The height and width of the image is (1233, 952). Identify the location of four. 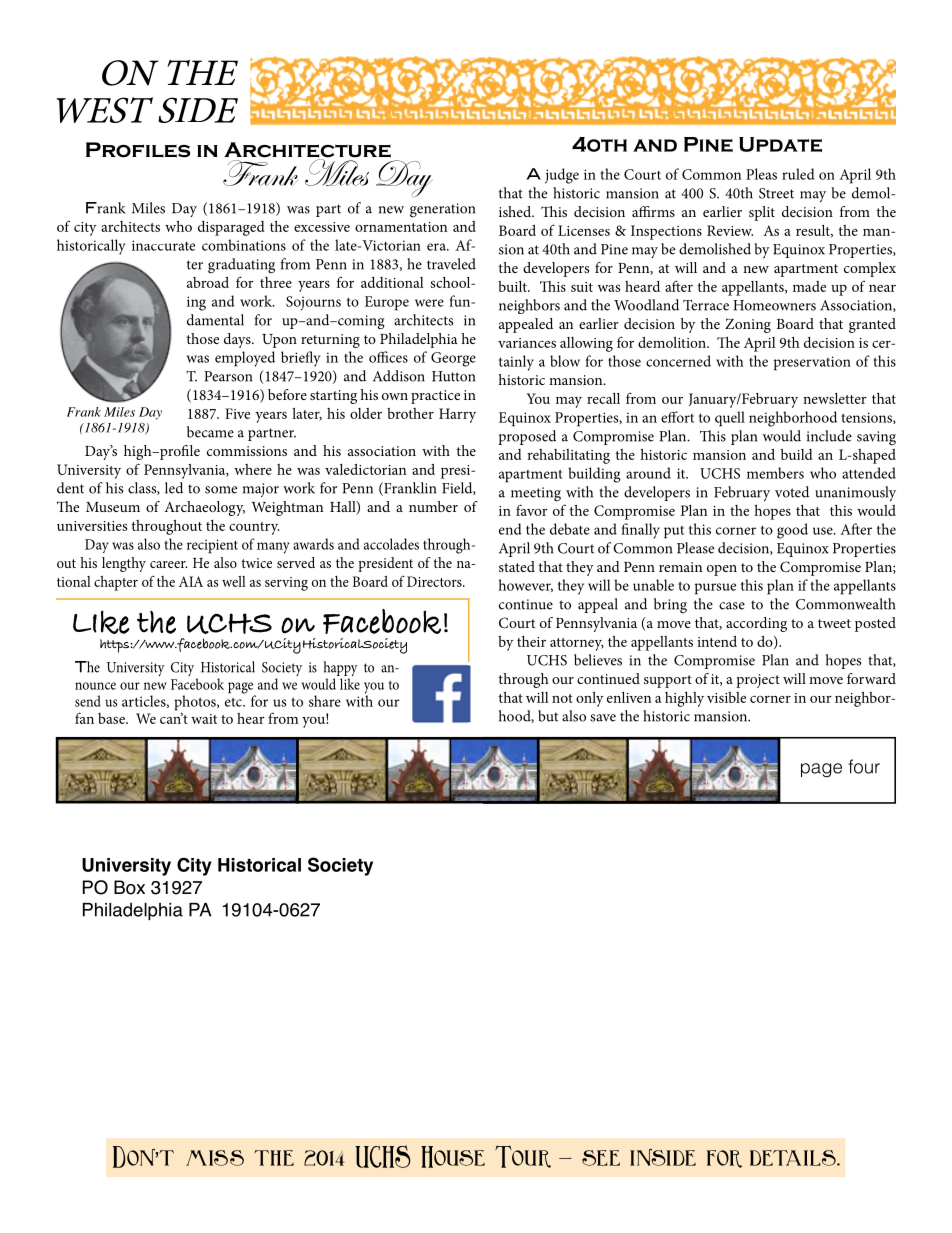
(864, 766).
